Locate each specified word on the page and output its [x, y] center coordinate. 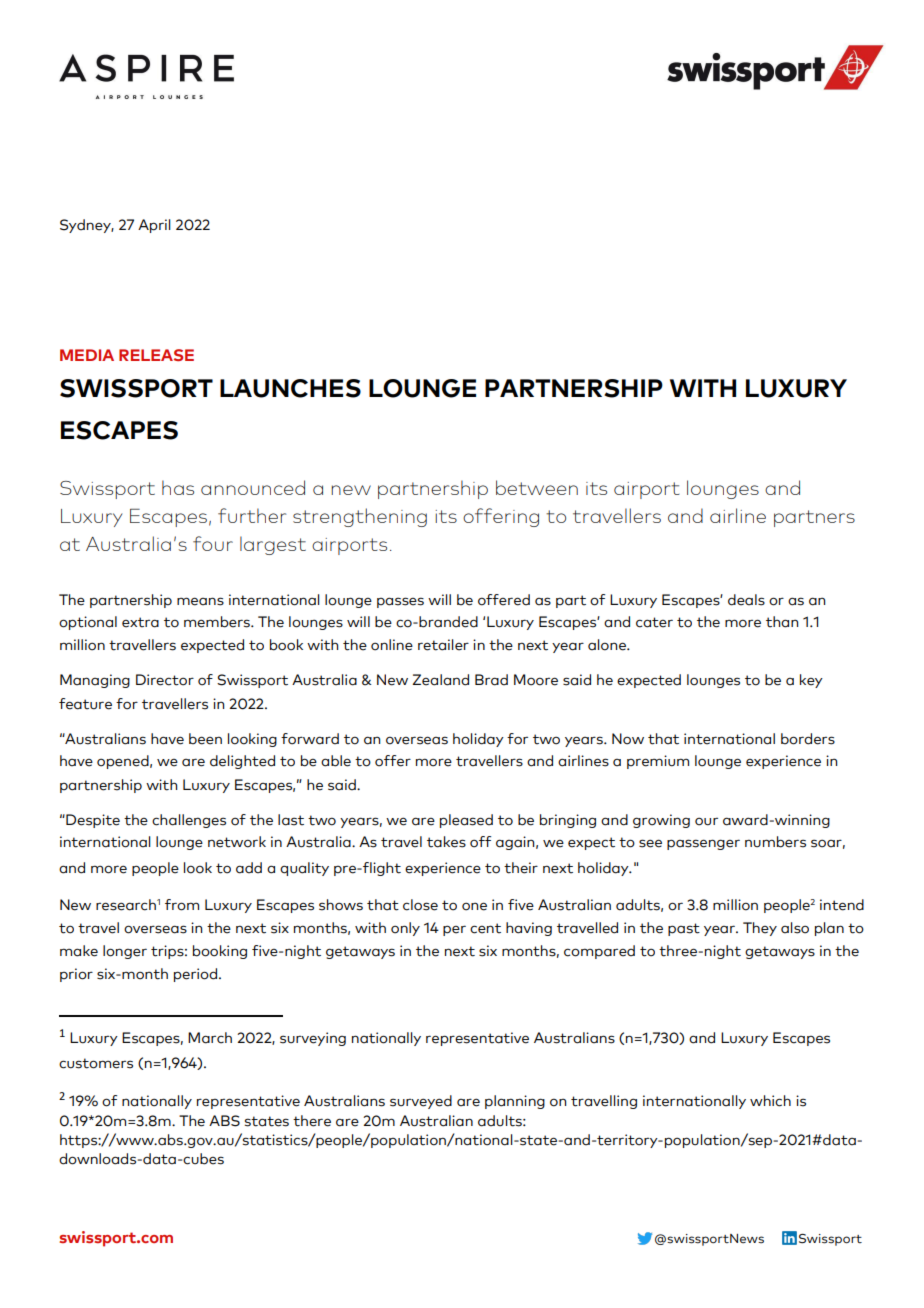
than [782, 622]
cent [485, 928]
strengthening [360, 517]
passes [400, 602]
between [537, 487]
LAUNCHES [290, 388]
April [154, 226]
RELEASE [156, 355]
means [200, 601]
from [182, 905]
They [760, 929]
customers [96, 1063]
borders [808, 739]
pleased [466, 821]
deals [746, 600]
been [205, 739]
